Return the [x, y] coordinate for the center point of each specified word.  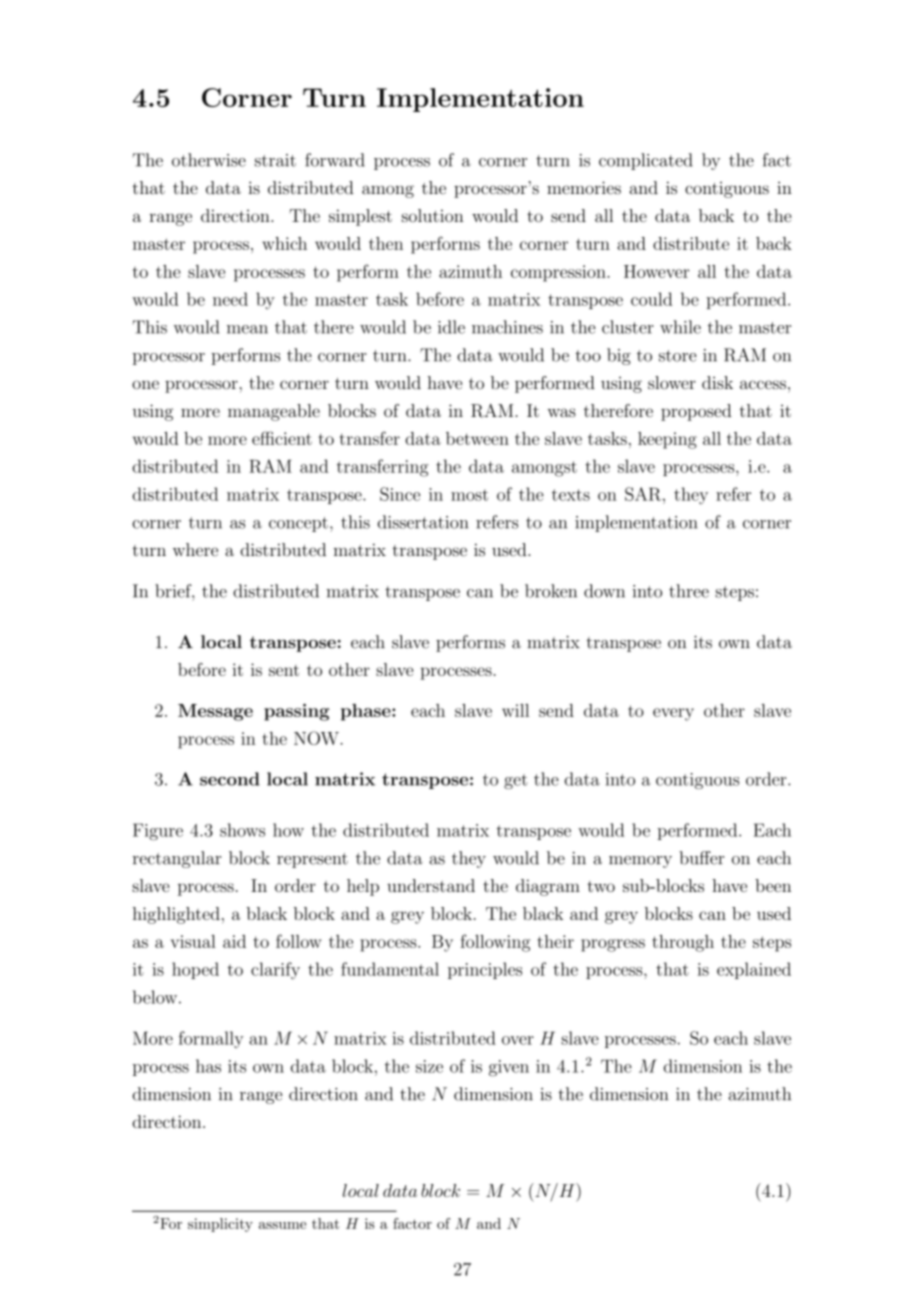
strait [275, 160]
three [689, 591]
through [683, 943]
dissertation [423, 522]
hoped [195, 970]
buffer [701, 858]
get [516, 781]
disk [717, 383]
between [477, 438]
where [195, 549]
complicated [646, 161]
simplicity [220, 1225]
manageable [274, 412]
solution [433, 215]
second [230, 779]
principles [485, 970]
